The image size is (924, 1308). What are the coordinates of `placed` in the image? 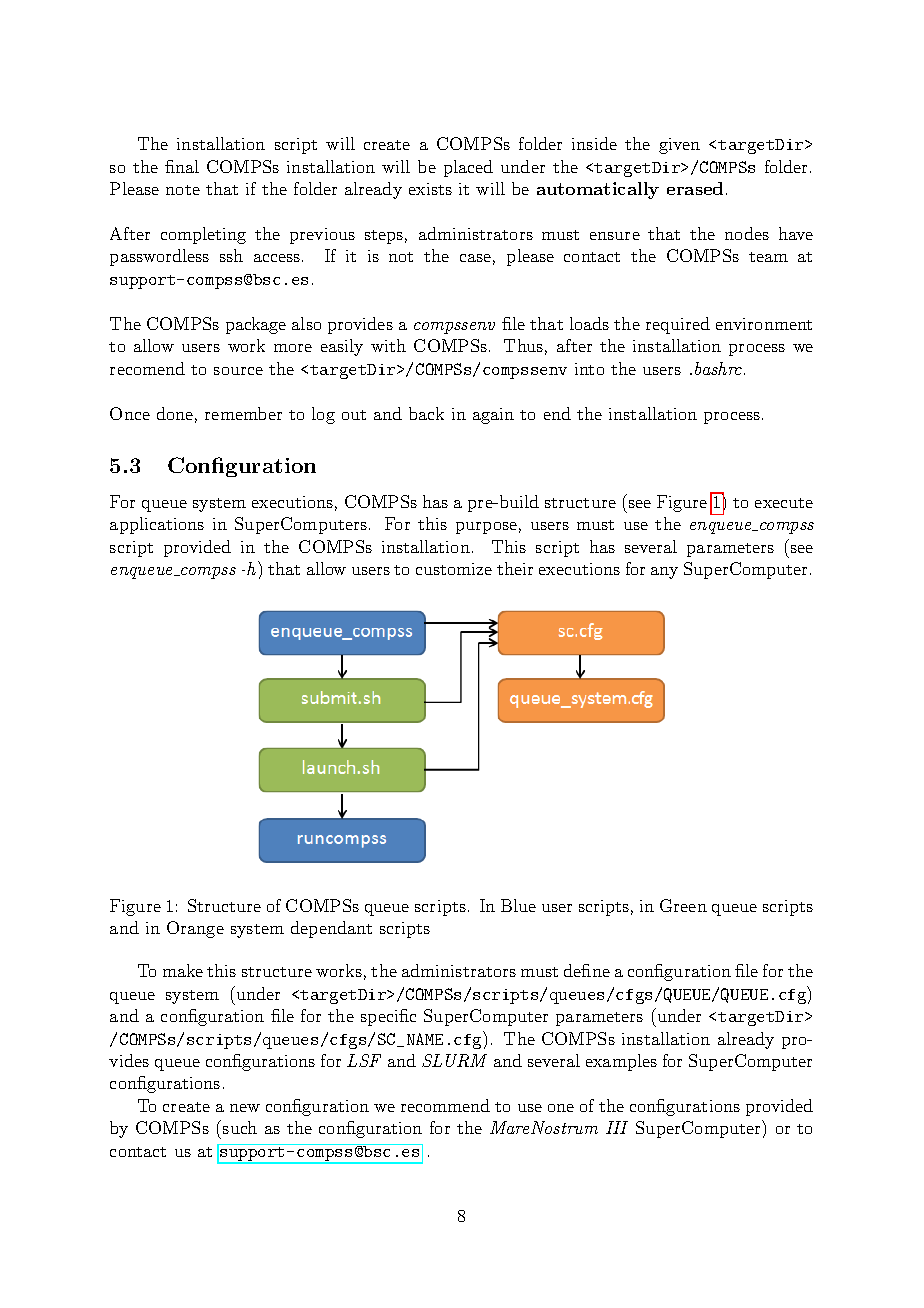 It's located at (468, 168).
